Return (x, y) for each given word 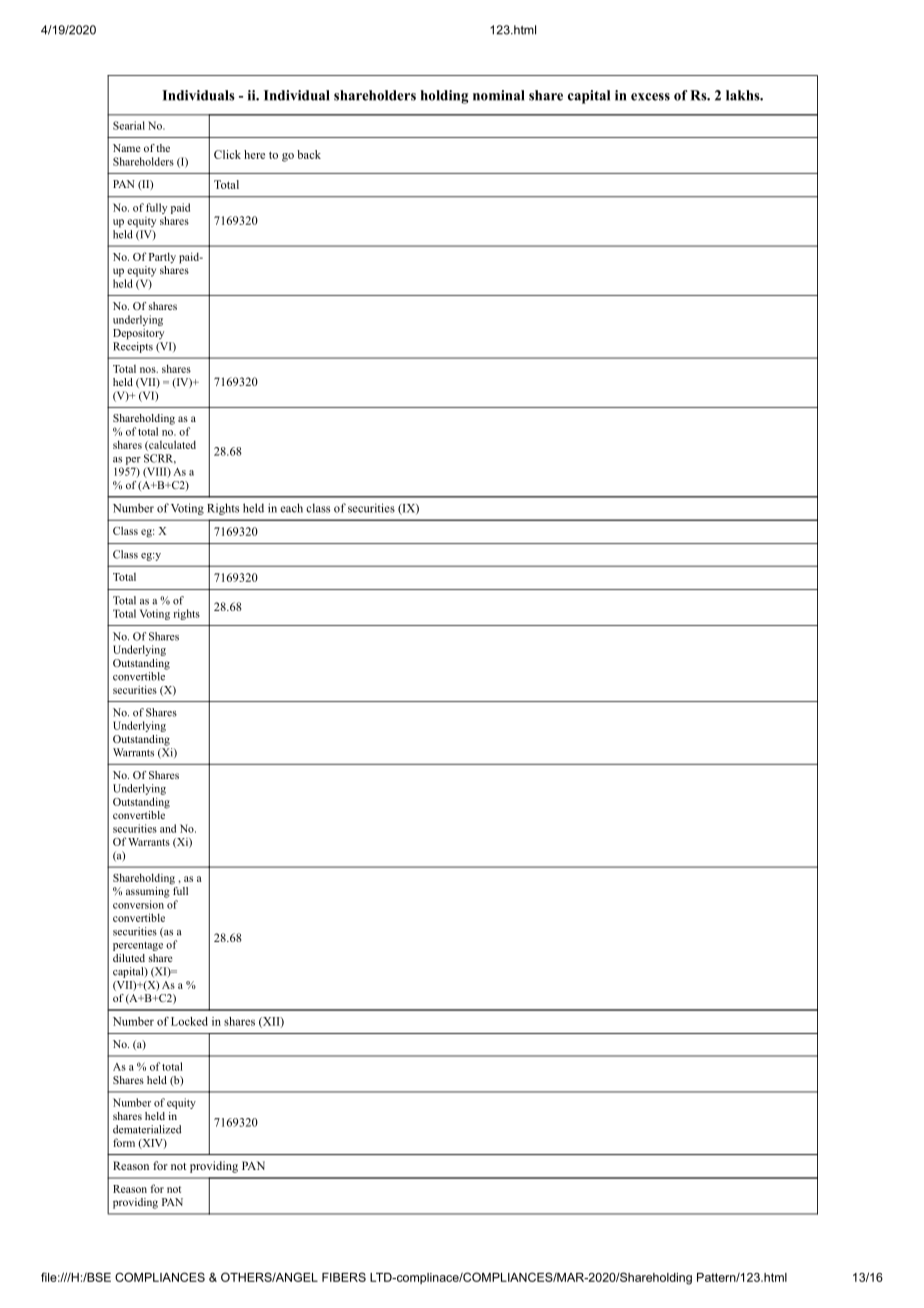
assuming (149, 891)
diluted (129, 958)
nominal (499, 95)
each (291, 508)
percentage (138, 946)
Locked (189, 1021)
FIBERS (344, 1277)
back (309, 154)
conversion (138, 904)
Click (227, 154)
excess (650, 97)
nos (149, 370)
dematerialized (147, 1129)
